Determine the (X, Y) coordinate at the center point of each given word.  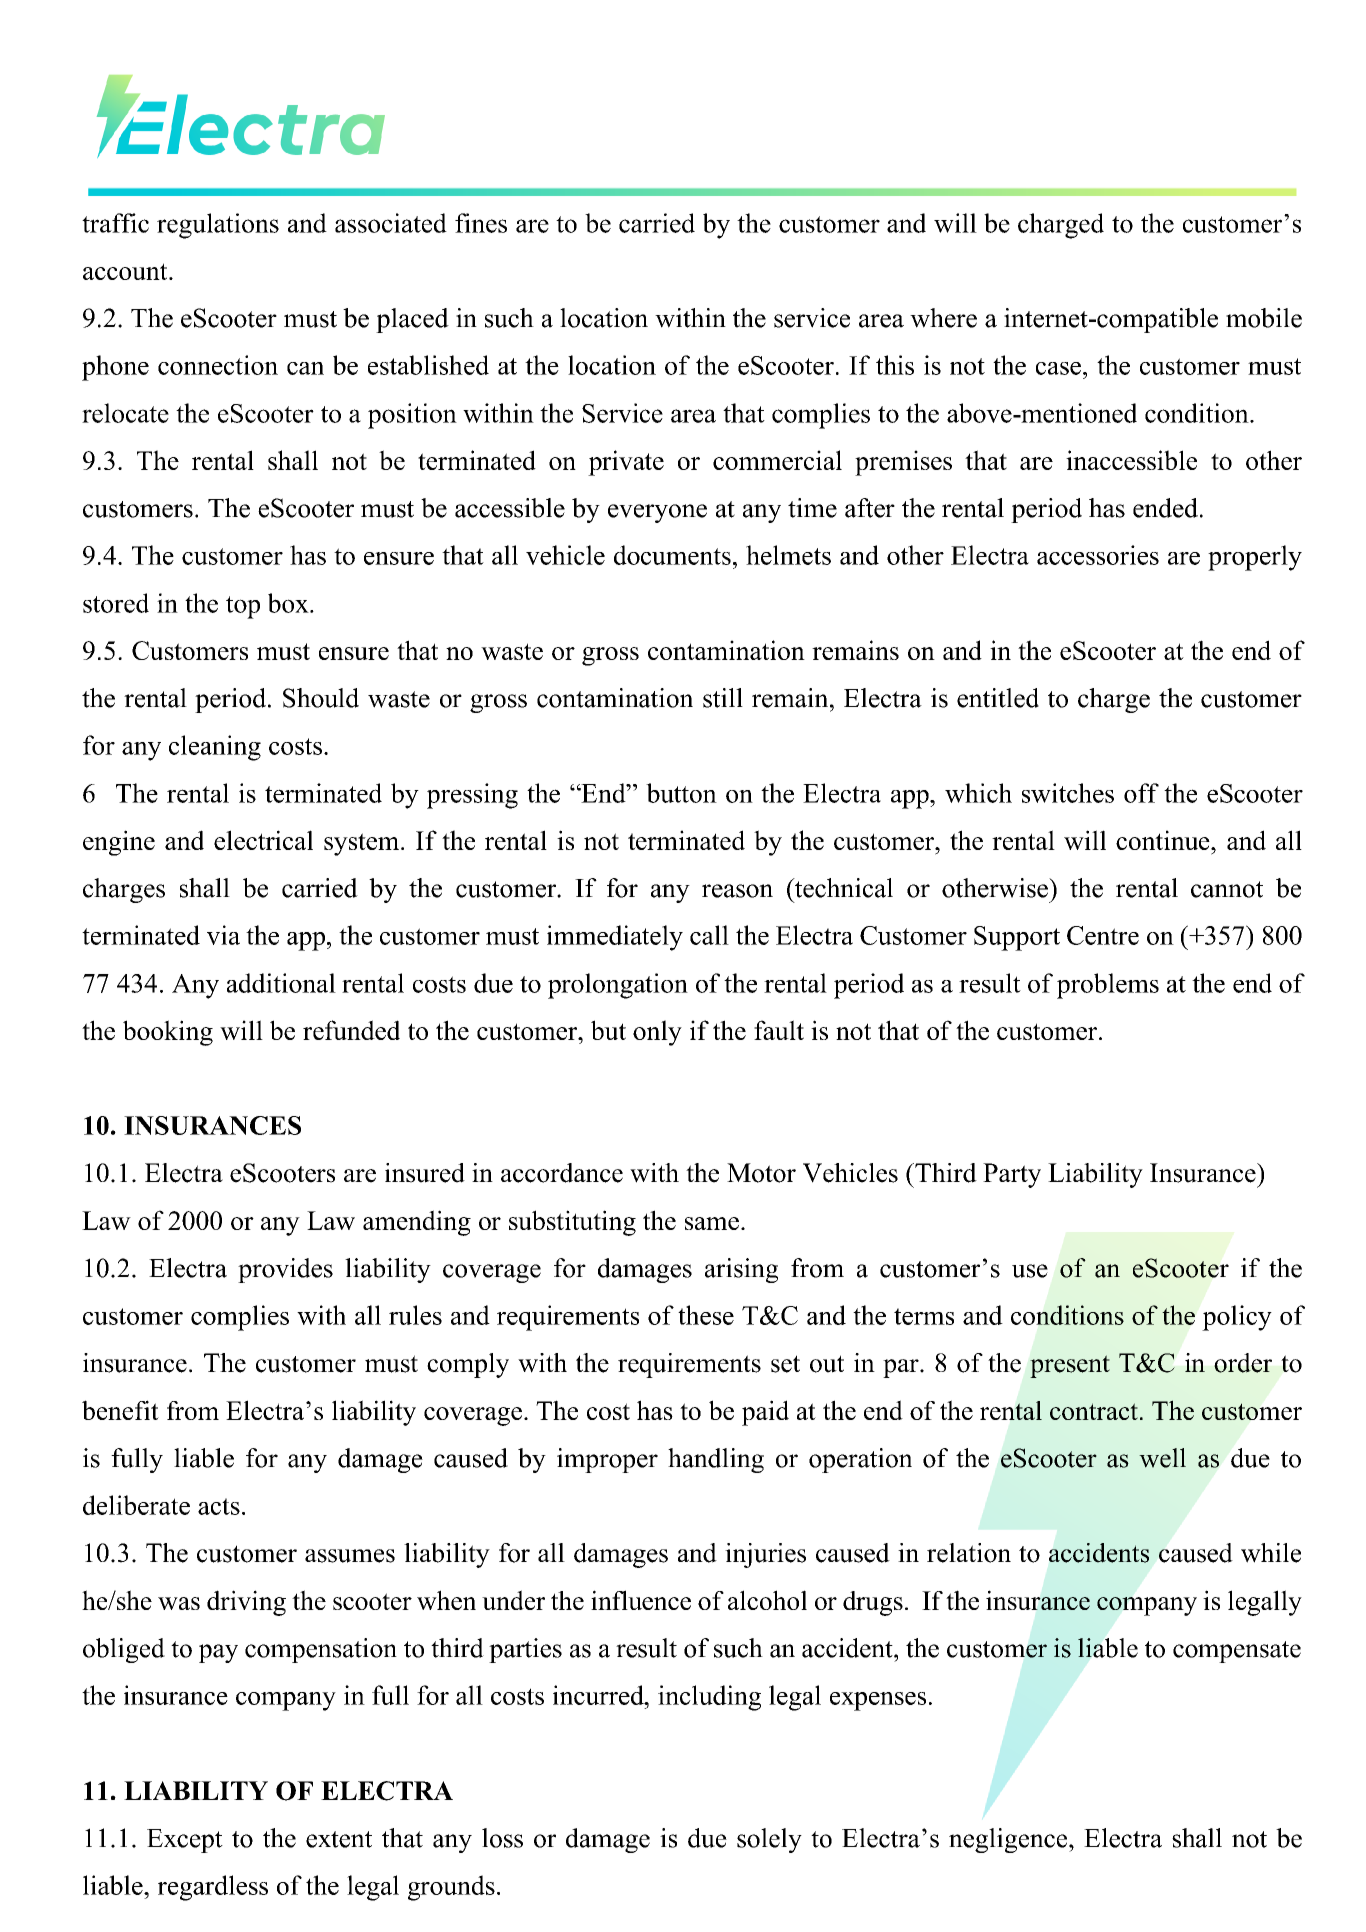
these (706, 1315)
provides (285, 1270)
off (1141, 793)
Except (185, 1841)
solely (769, 1840)
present (1070, 1366)
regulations (218, 226)
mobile (1264, 318)
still (723, 698)
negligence (1009, 1840)
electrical (263, 840)
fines (481, 223)
